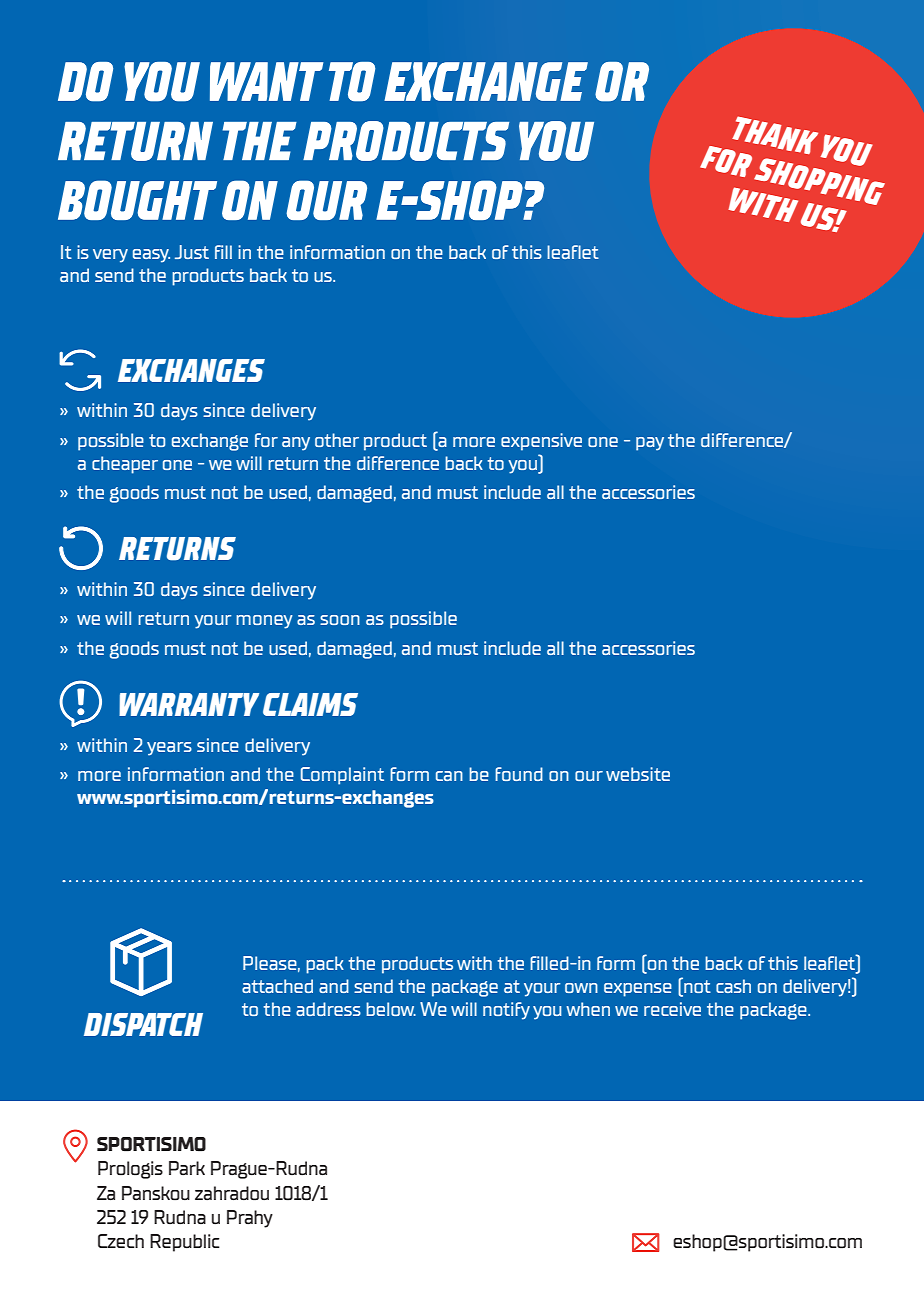  I want to click on money, so click(264, 622).
